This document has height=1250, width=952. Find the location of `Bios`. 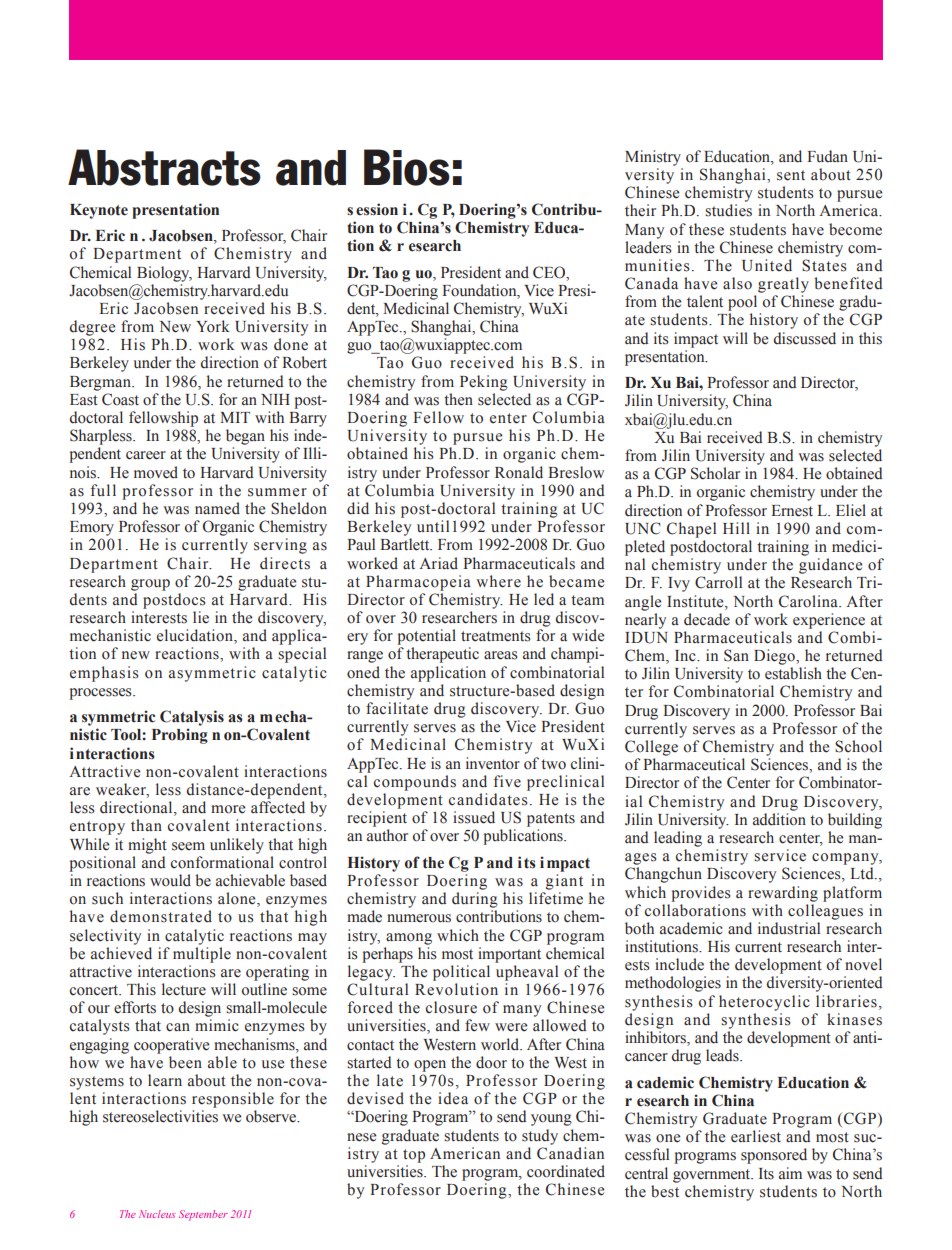

Bios is located at coordinates (407, 167).
